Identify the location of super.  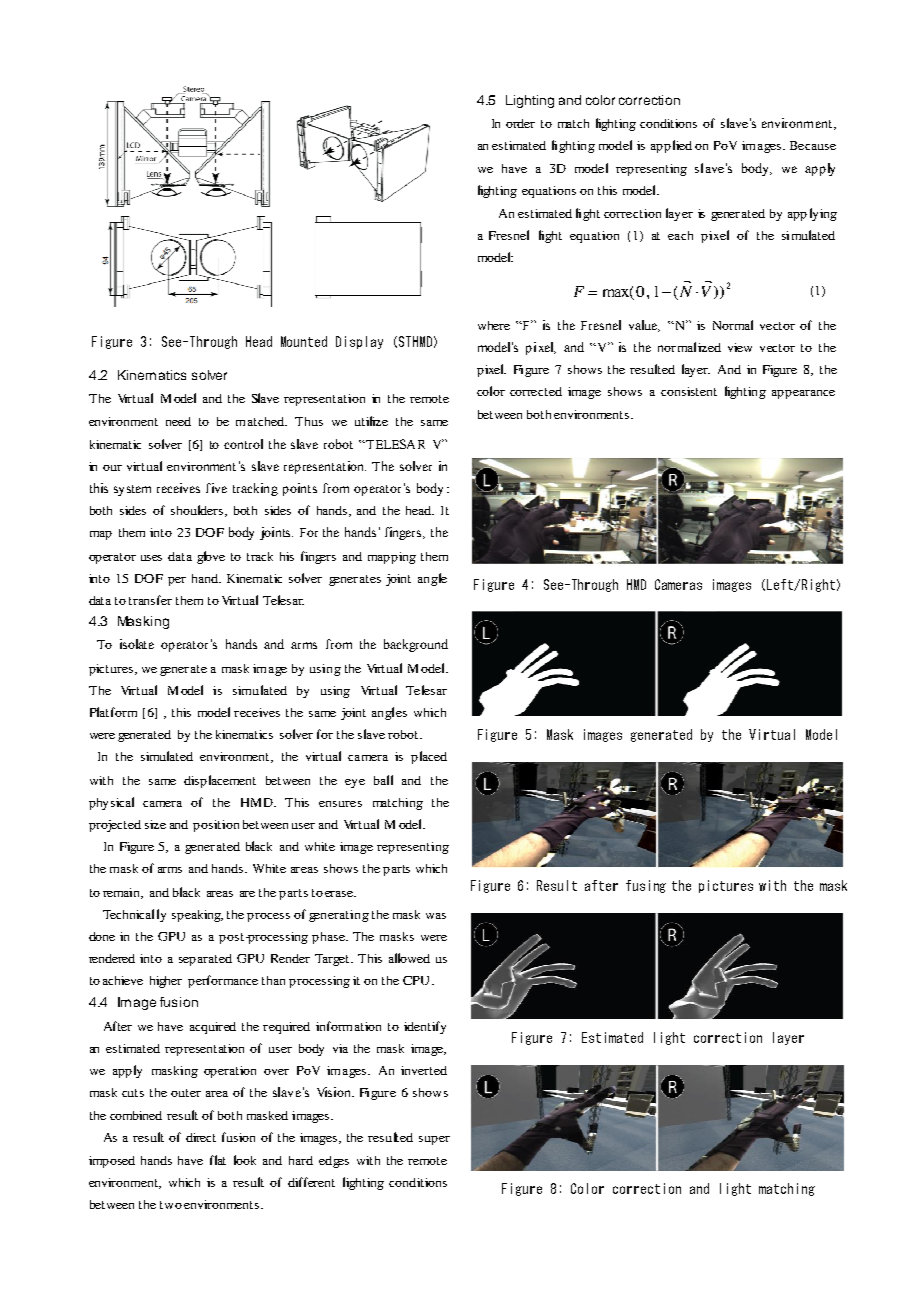
(434, 1140).
